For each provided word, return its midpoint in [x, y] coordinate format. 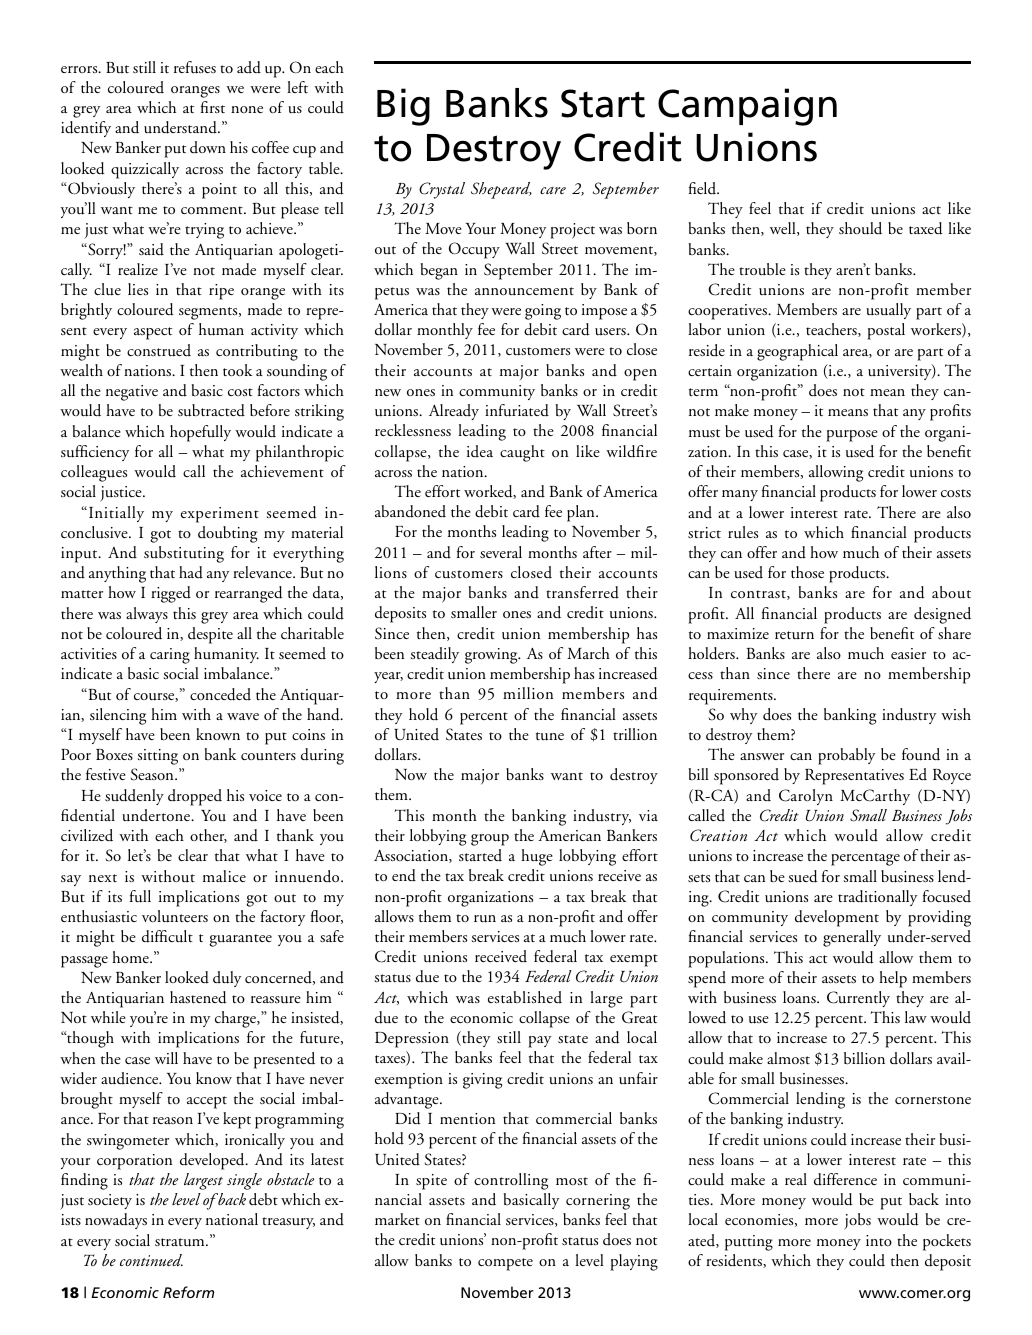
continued [151, 1260]
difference [845, 1179]
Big [403, 107]
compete [505, 1264]
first [213, 107]
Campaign [747, 107]
